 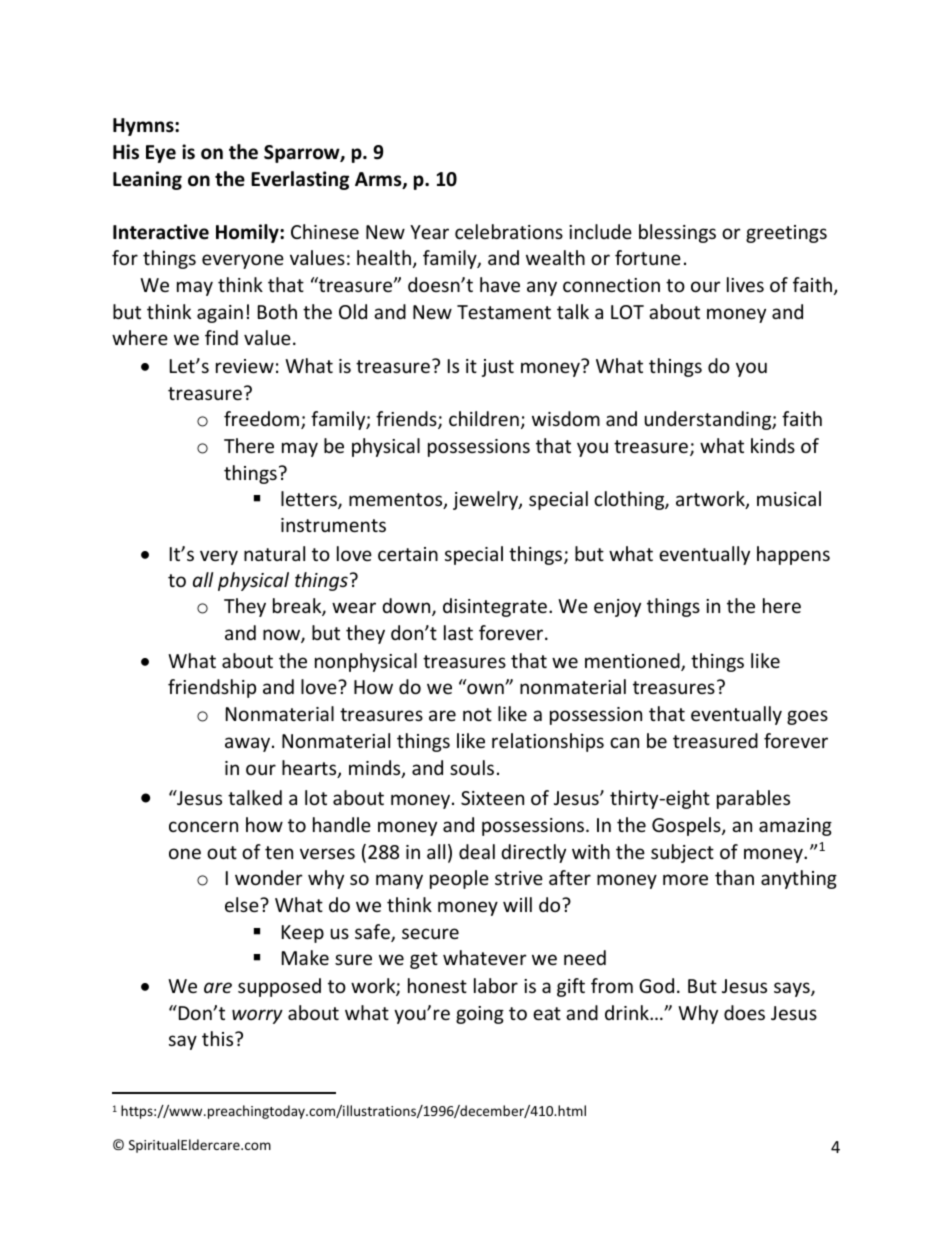 I want to click on just, so click(x=498, y=368).
